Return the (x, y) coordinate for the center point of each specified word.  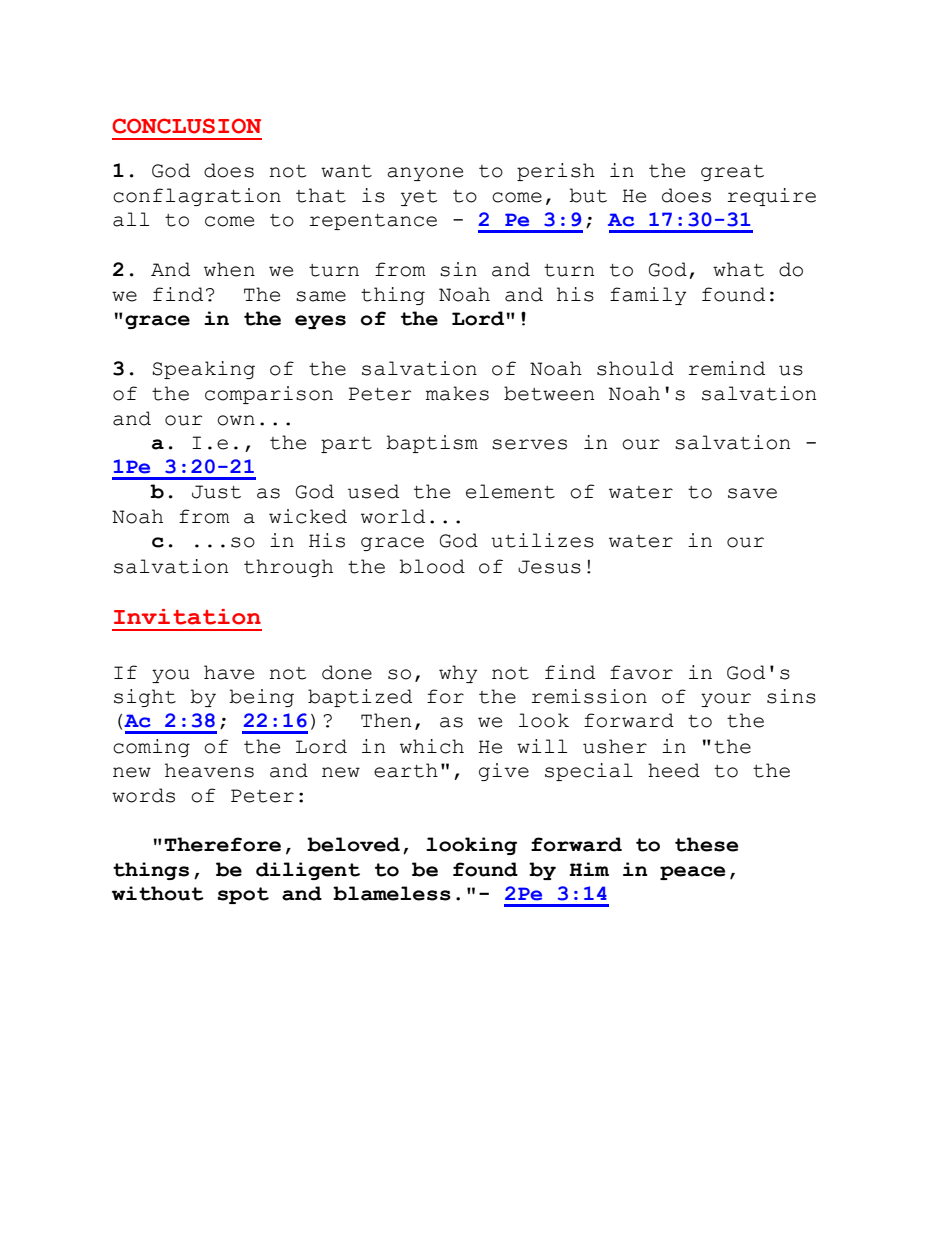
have (229, 672)
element (510, 491)
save (752, 493)
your (726, 700)
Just (216, 492)
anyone (425, 174)
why (458, 674)
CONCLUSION (186, 126)
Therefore (222, 844)
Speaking (204, 370)
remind (726, 368)
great (732, 173)
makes (457, 393)
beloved (353, 844)
